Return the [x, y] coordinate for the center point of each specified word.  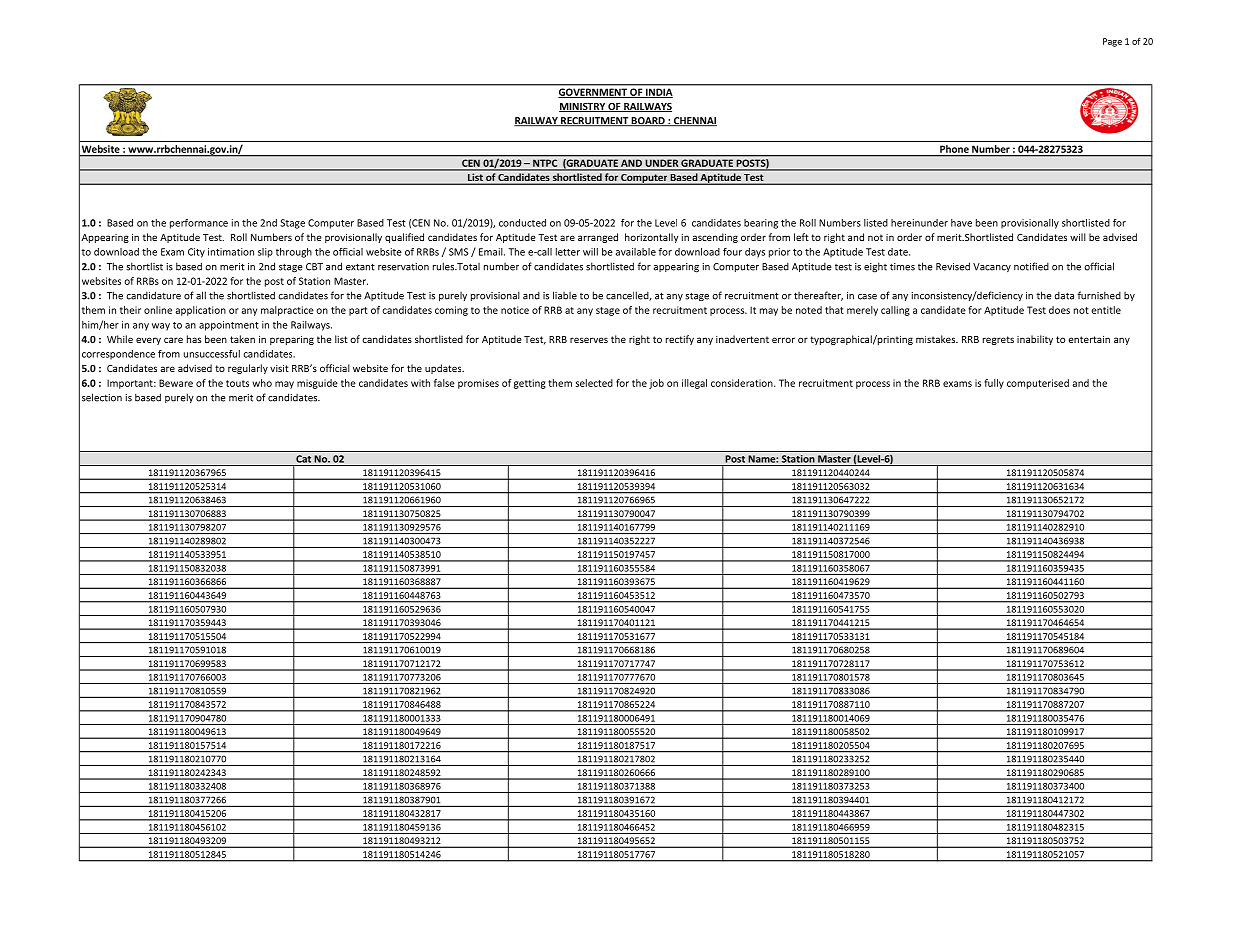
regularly [248, 369]
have [961, 223]
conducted [522, 223]
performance [199, 224]
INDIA [658, 93]
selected [594, 383]
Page [1112, 42]
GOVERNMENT [593, 93]
